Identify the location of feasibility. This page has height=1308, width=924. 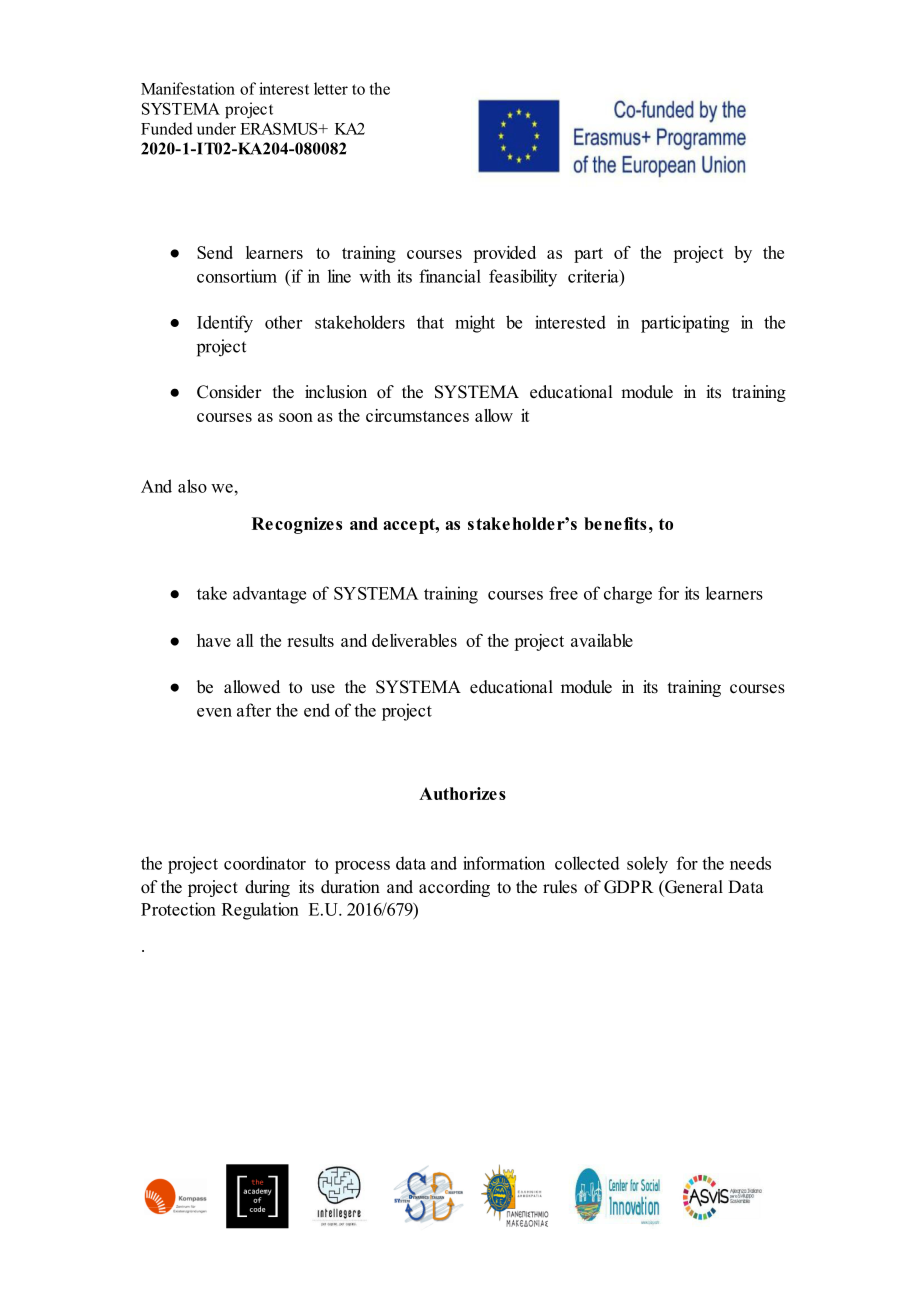
(523, 278).
